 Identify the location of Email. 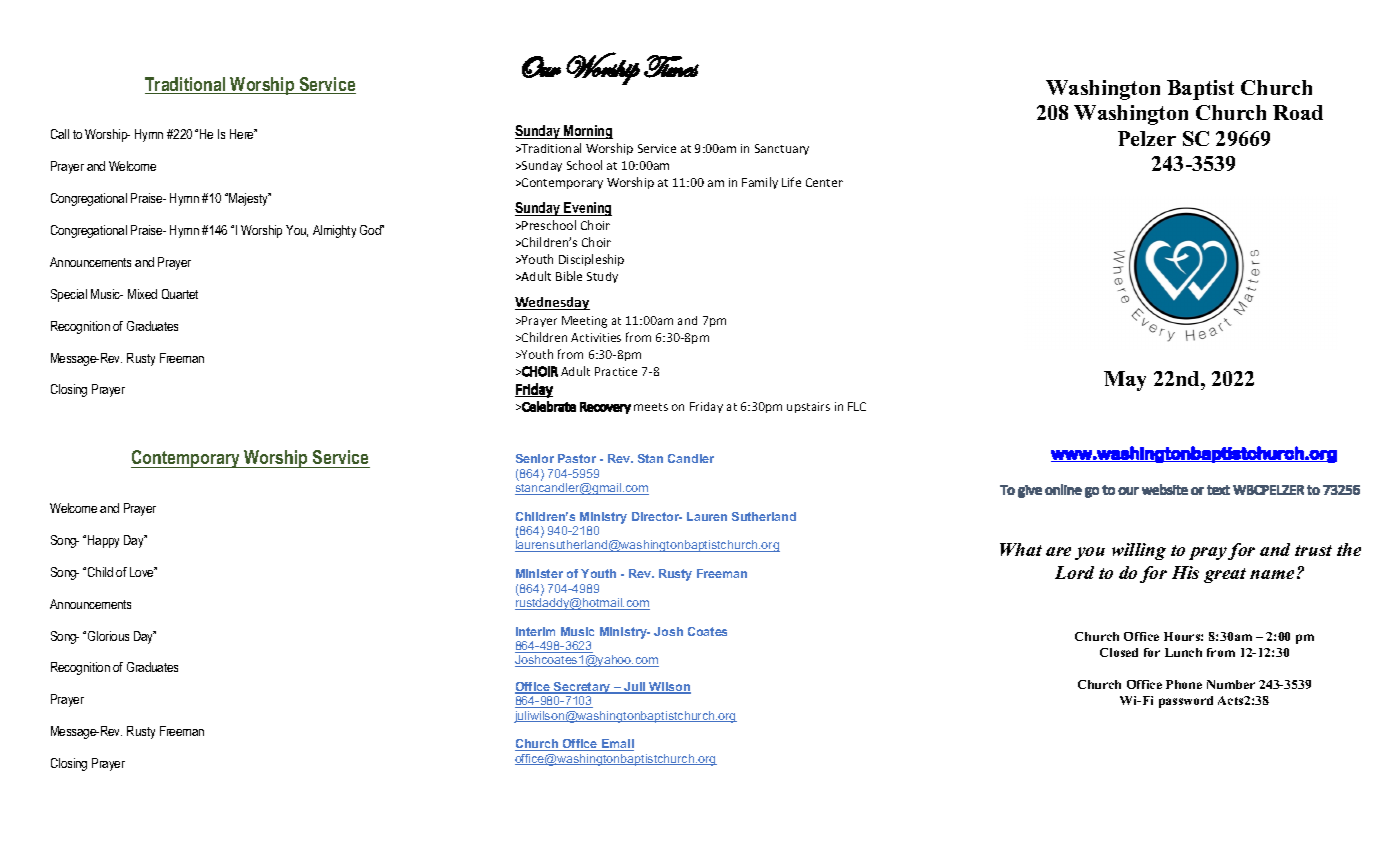
(617, 745).
